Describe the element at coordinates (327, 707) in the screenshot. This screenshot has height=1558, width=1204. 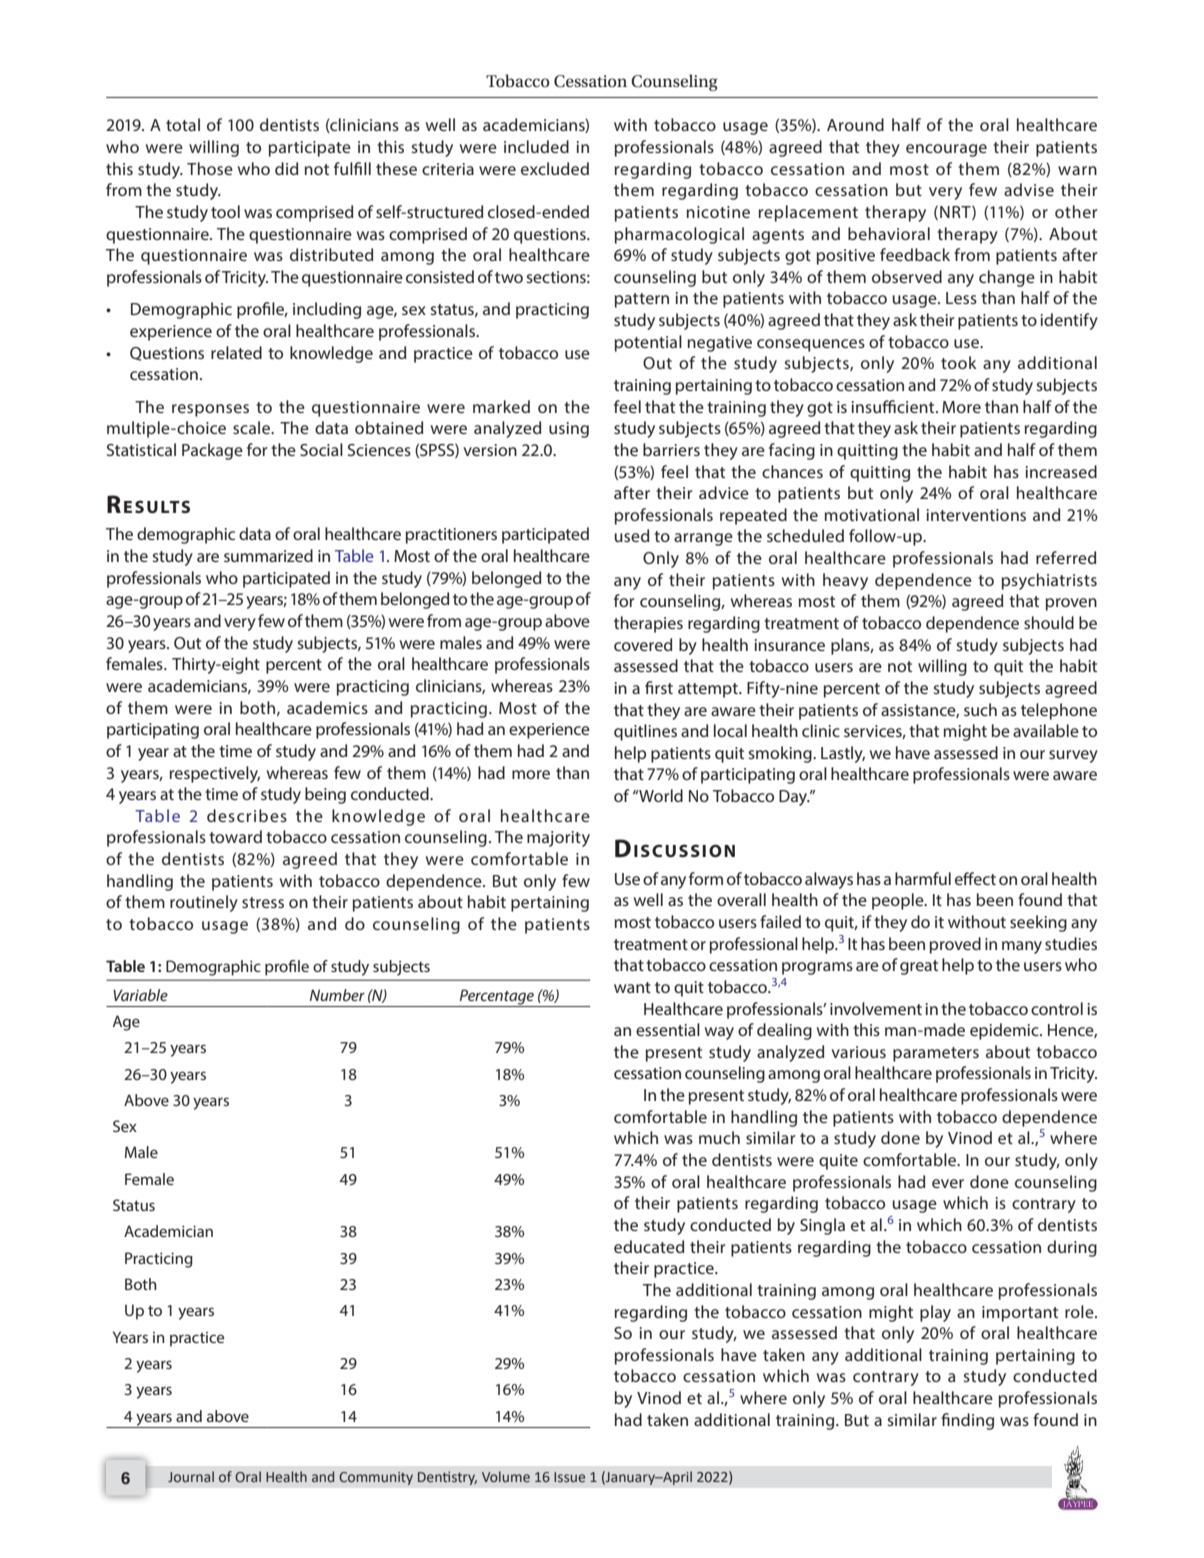
I see `academics` at that location.
